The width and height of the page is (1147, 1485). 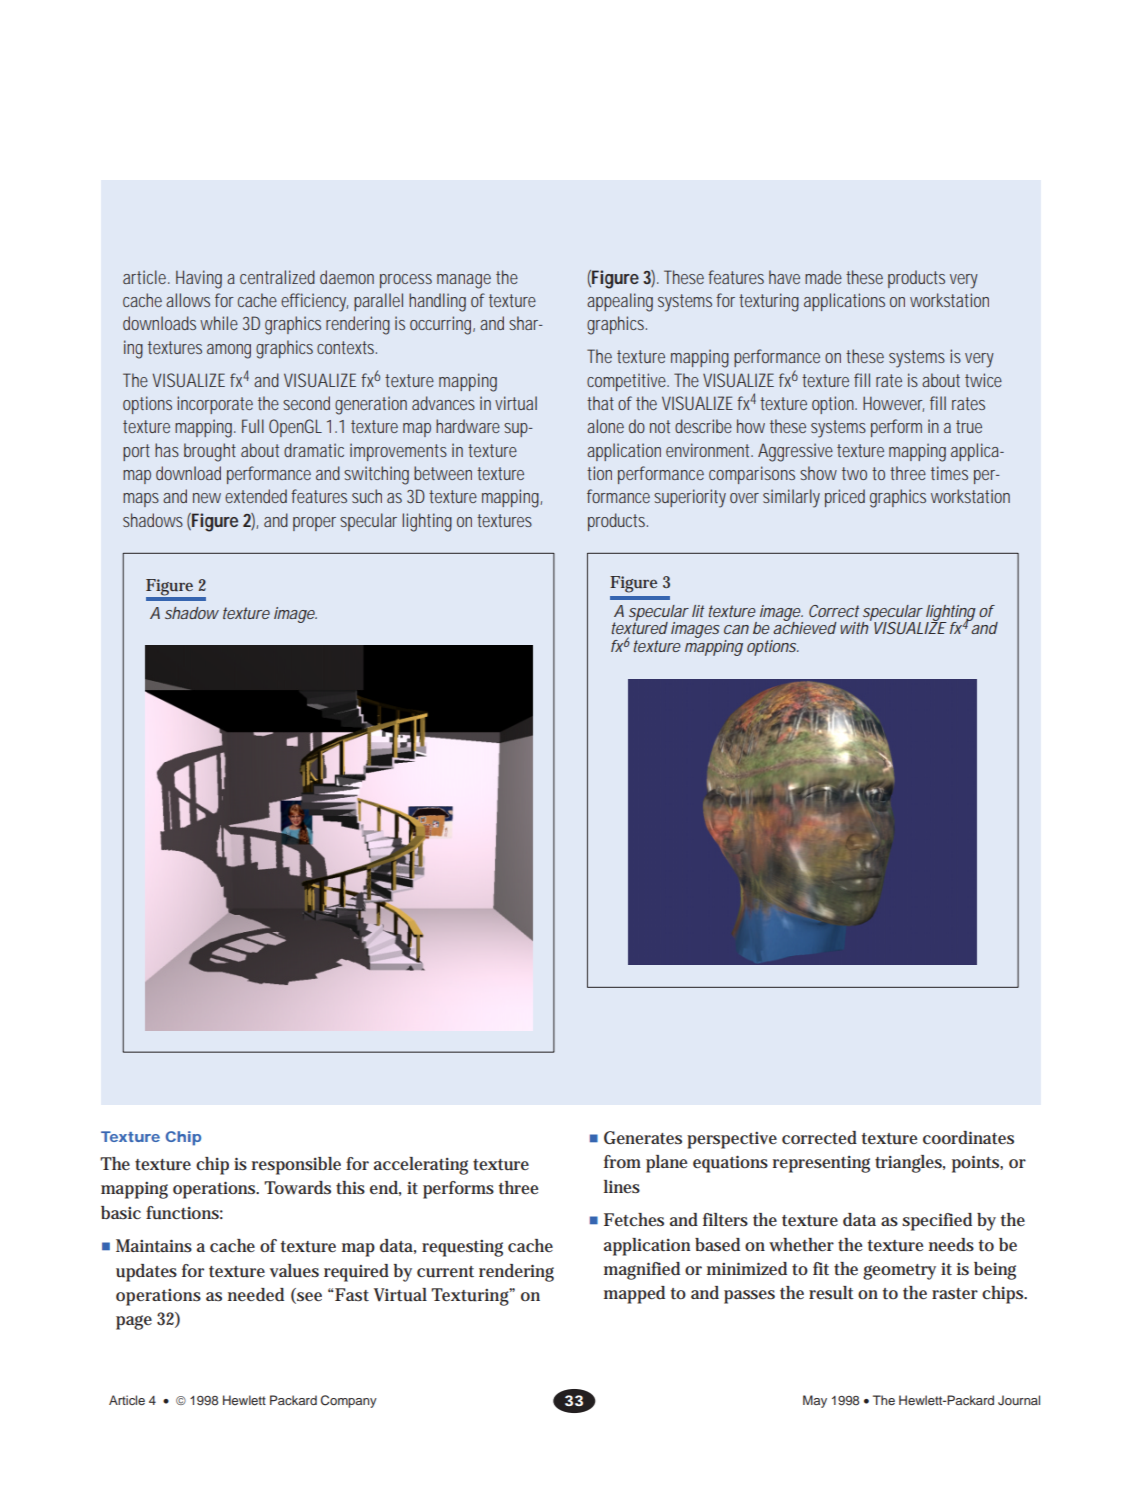 I want to click on coordinates, so click(x=968, y=1137).
